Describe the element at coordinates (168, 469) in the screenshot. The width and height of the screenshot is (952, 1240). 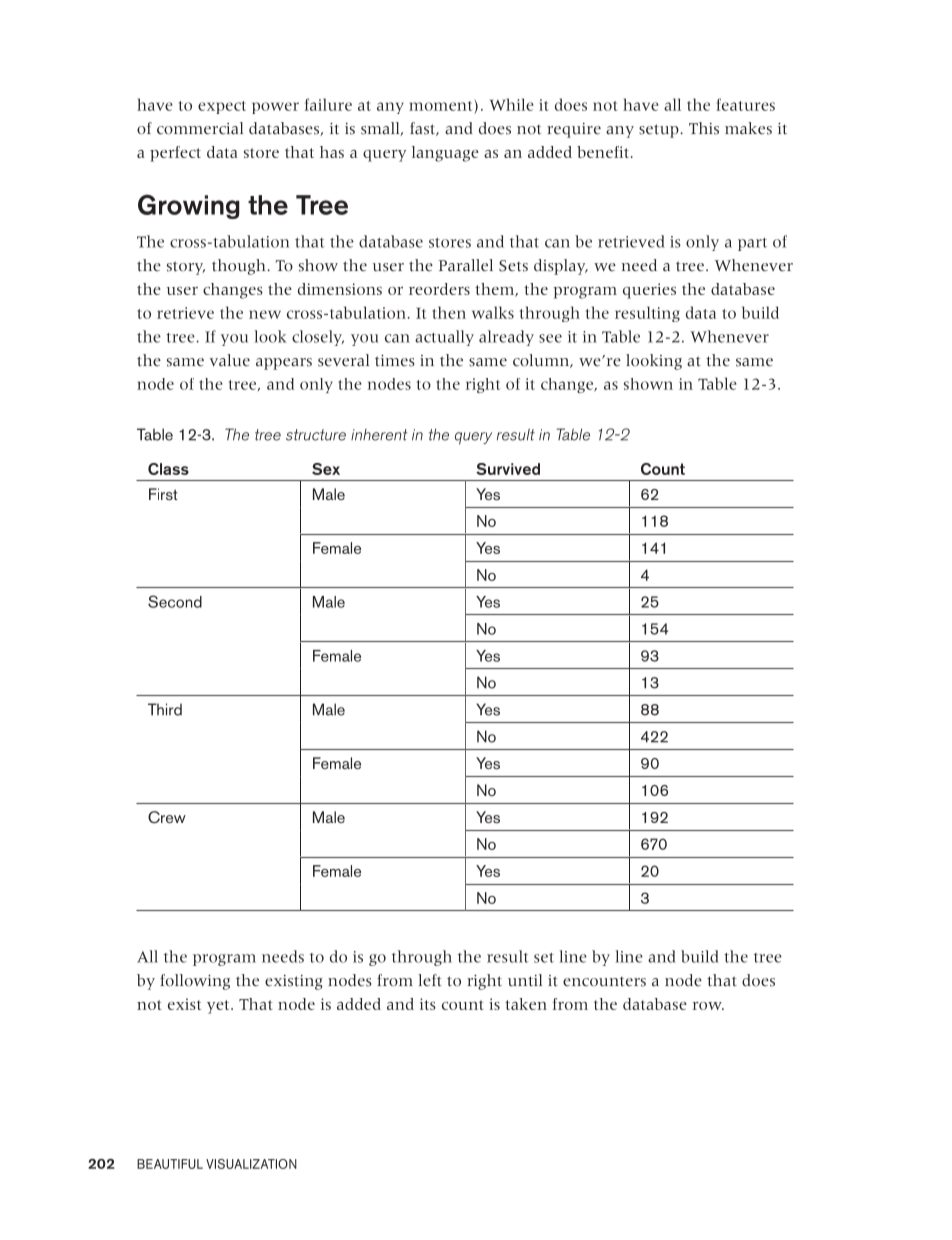
I see `Class` at that location.
